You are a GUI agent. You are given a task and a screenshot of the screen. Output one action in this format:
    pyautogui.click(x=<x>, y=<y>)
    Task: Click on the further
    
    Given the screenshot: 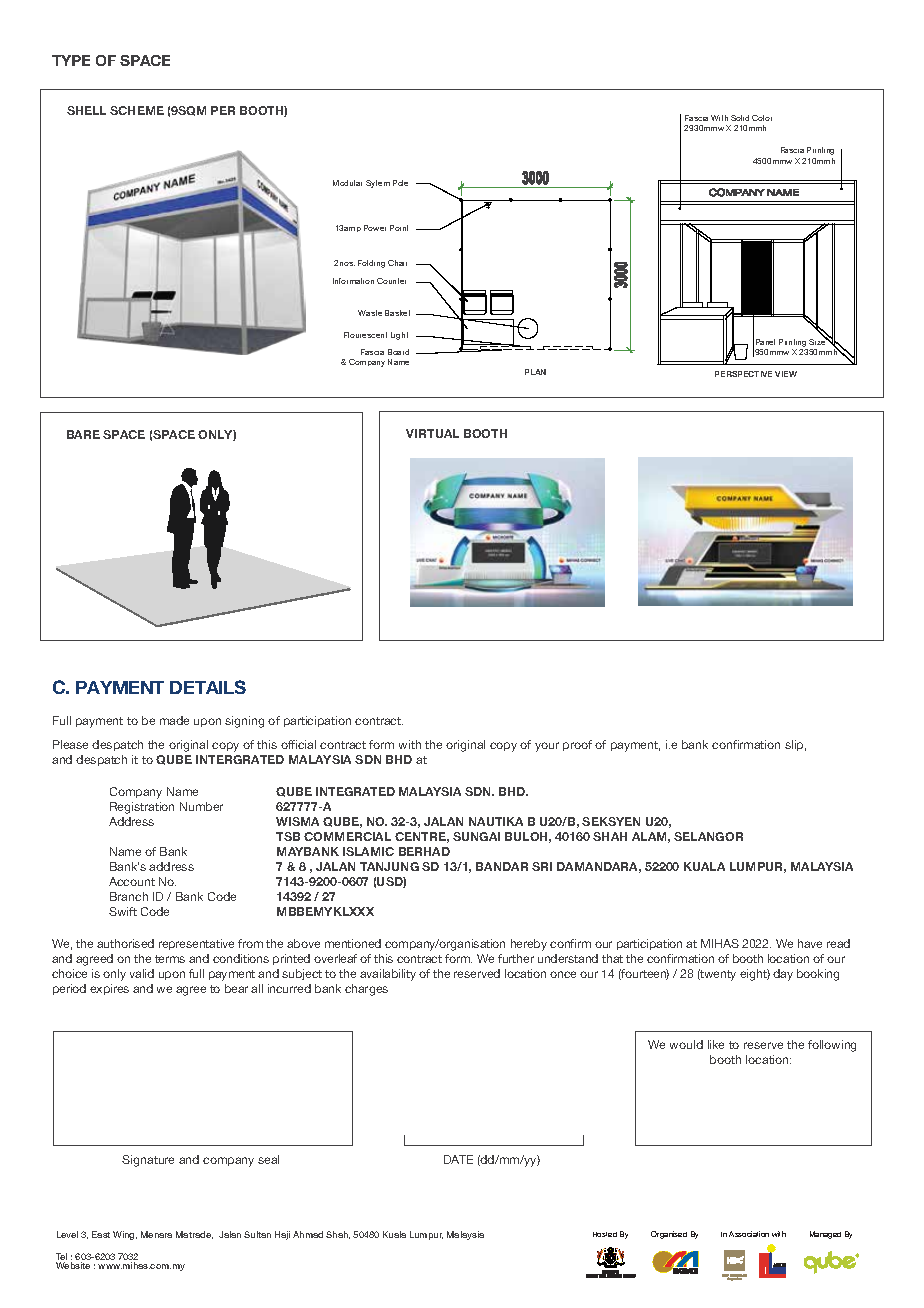 What is the action you would take?
    pyautogui.click(x=516, y=958)
